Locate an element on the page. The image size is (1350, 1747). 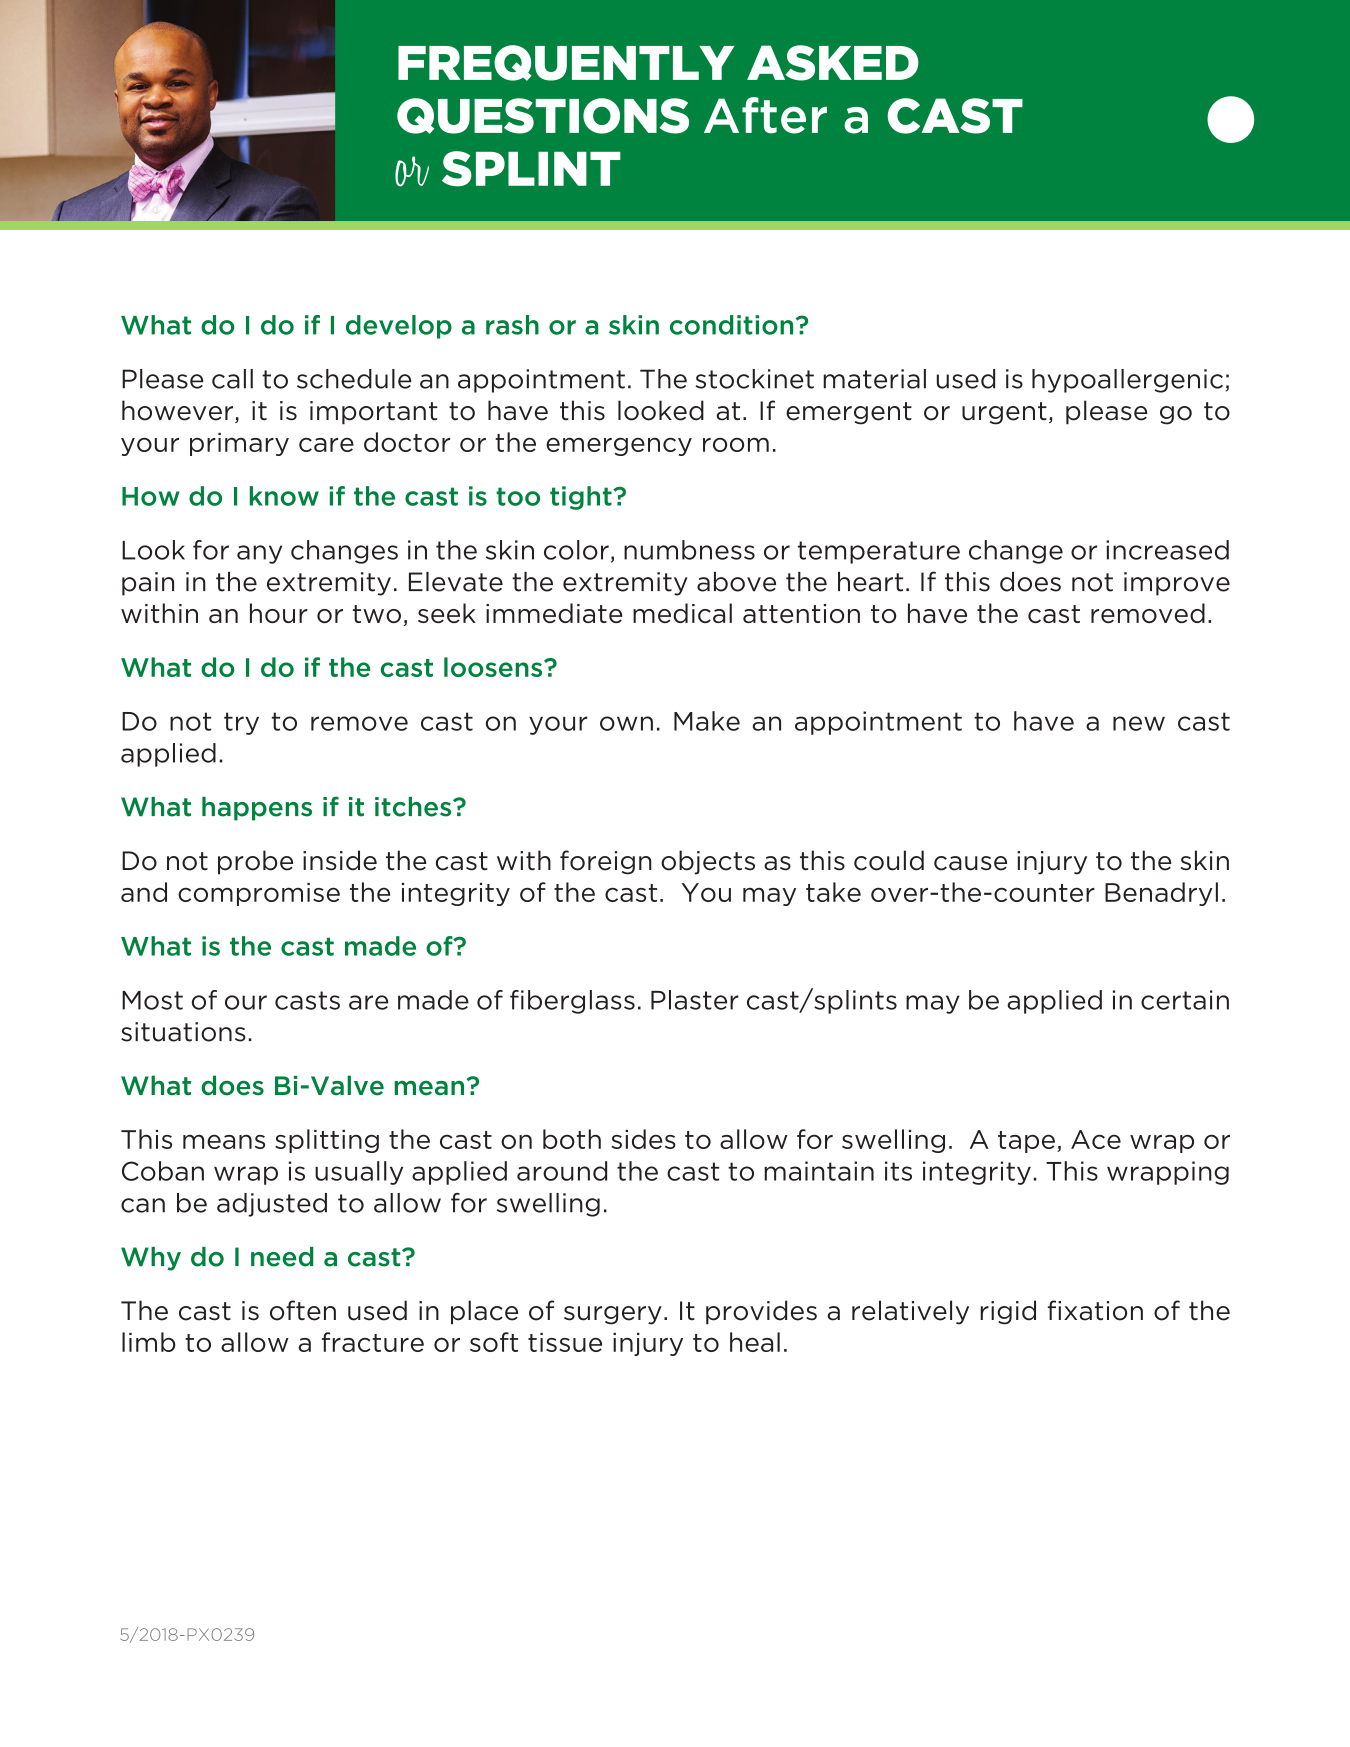
tape is located at coordinates (1026, 1142).
